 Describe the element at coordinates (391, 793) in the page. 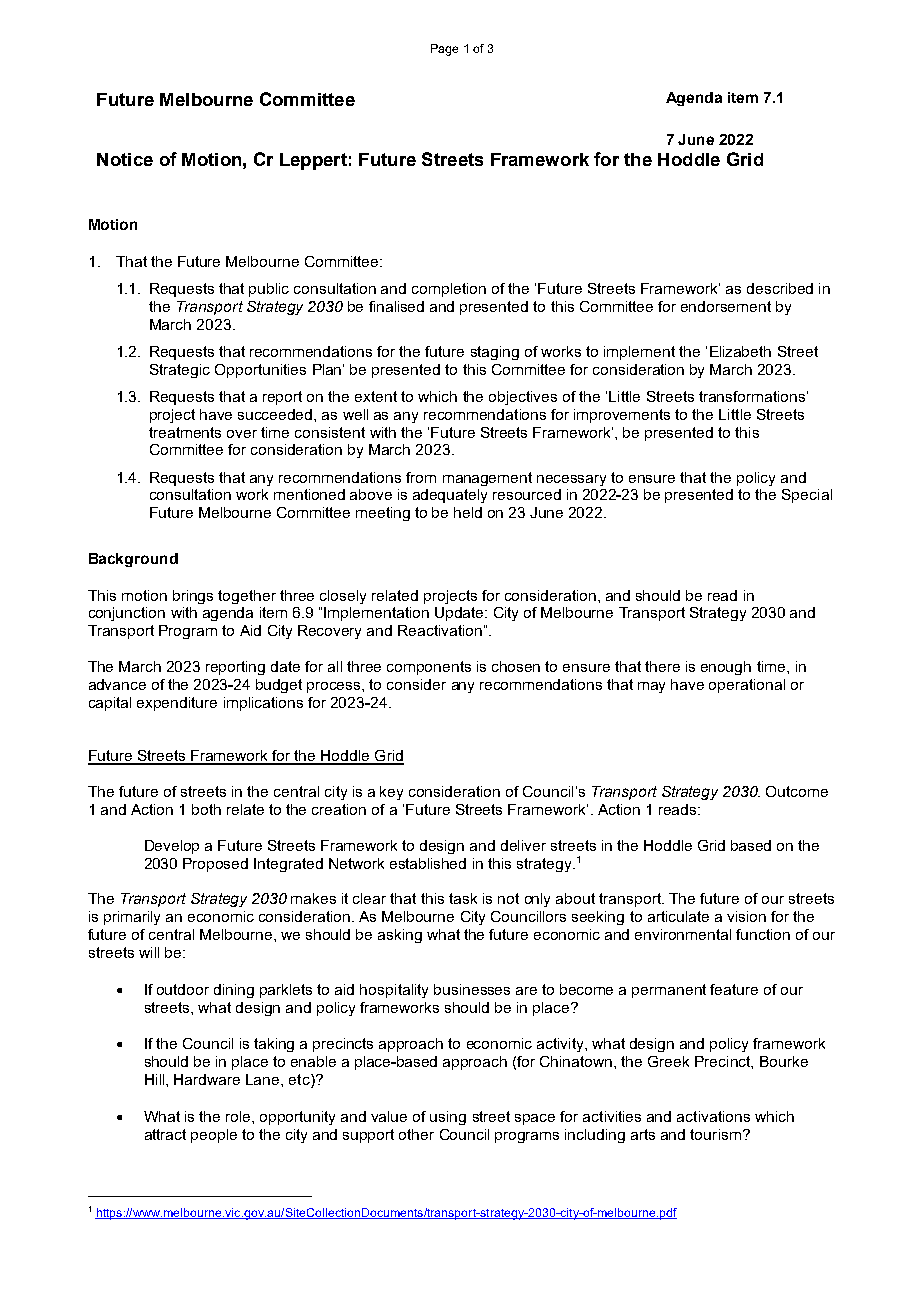

I see `key` at that location.
